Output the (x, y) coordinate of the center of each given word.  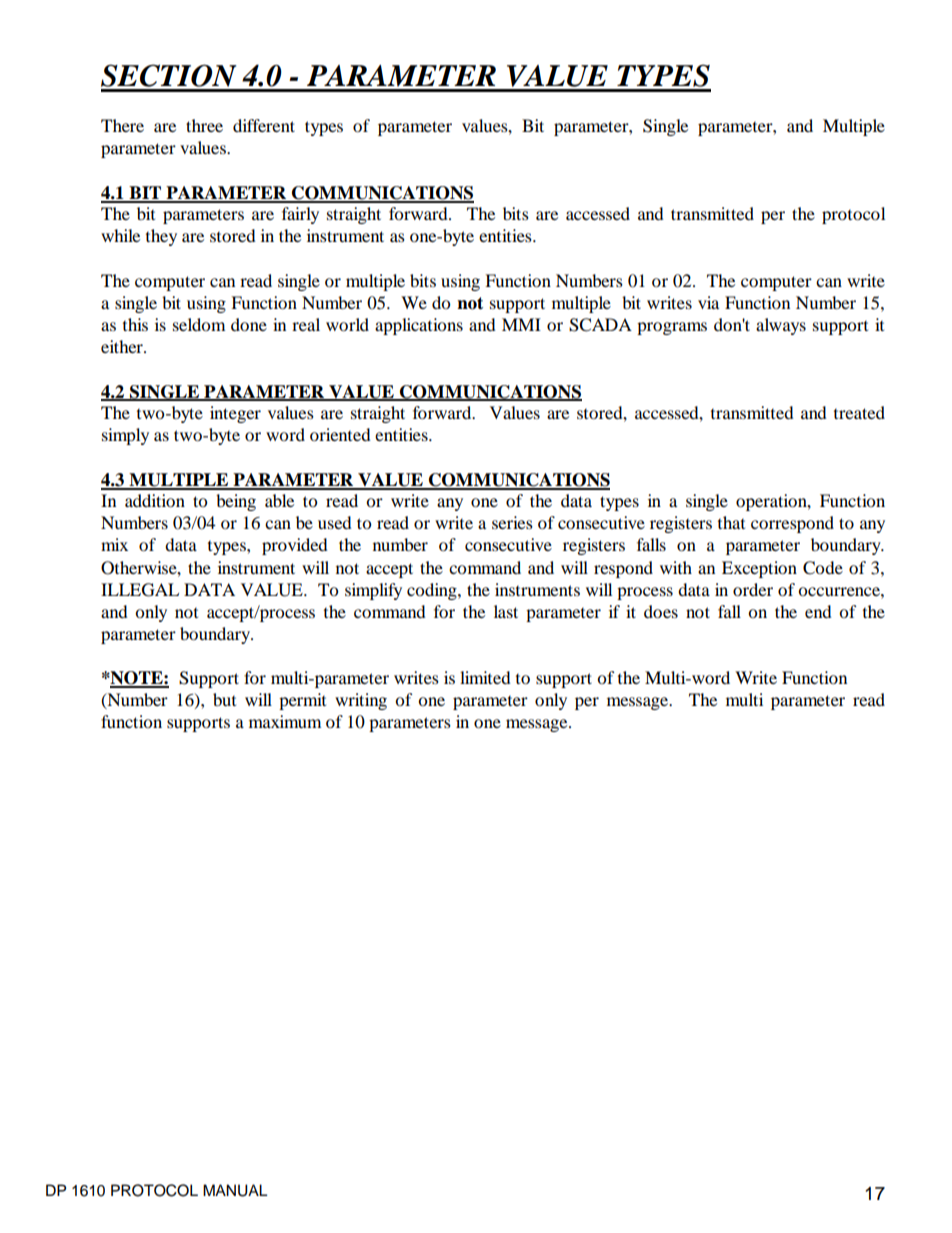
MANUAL (235, 1190)
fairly (300, 215)
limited (485, 677)
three (204, 125)
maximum (285, 721)
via (708, 302)
